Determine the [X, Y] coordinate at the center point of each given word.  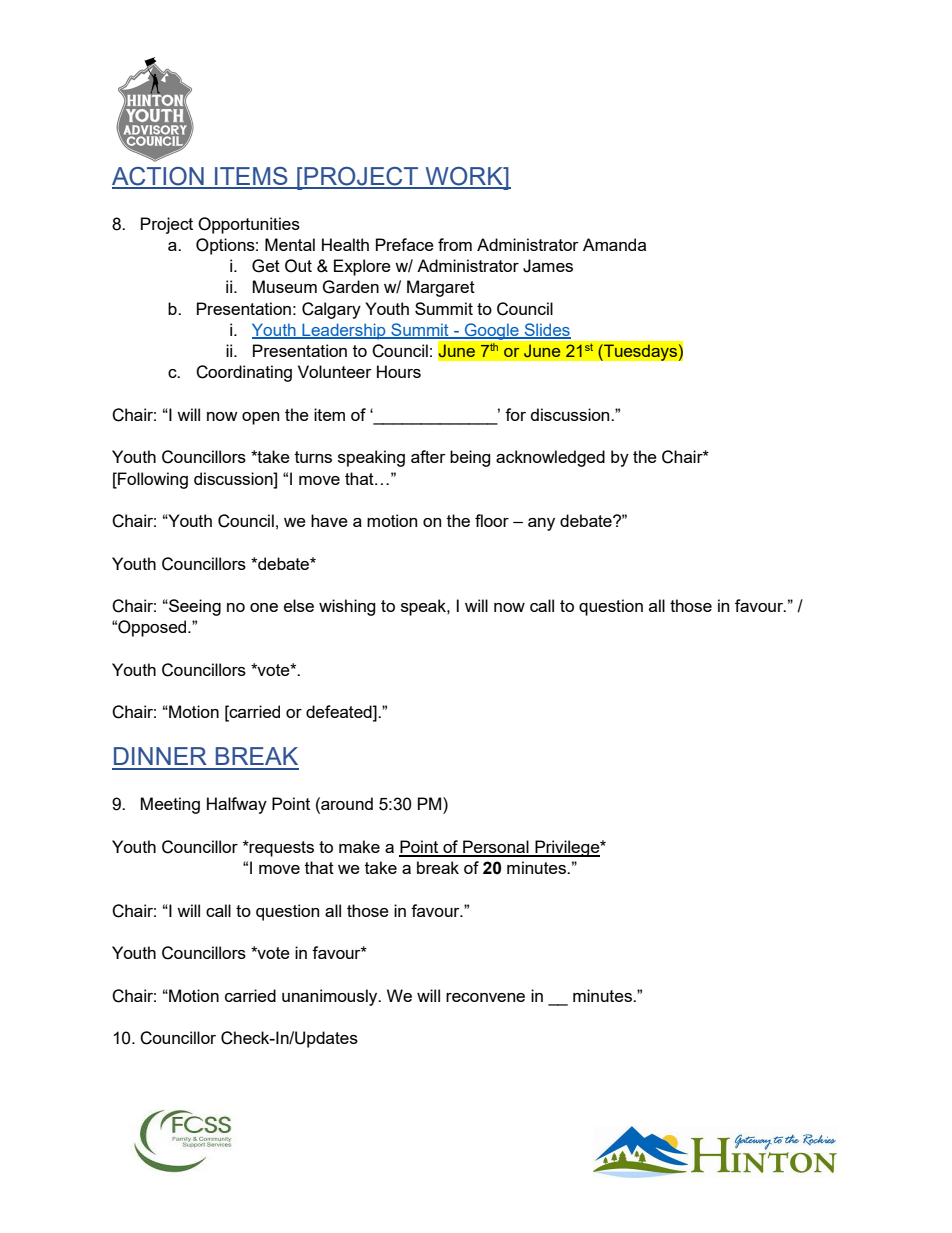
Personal [496, 848]
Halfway [237, 805]
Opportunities [249, 225]
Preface [405, 244]
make [359, 846]
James [548, 266]
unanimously [331, 997]
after [428, 456]
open [260, 418]
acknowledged [550, 458]
